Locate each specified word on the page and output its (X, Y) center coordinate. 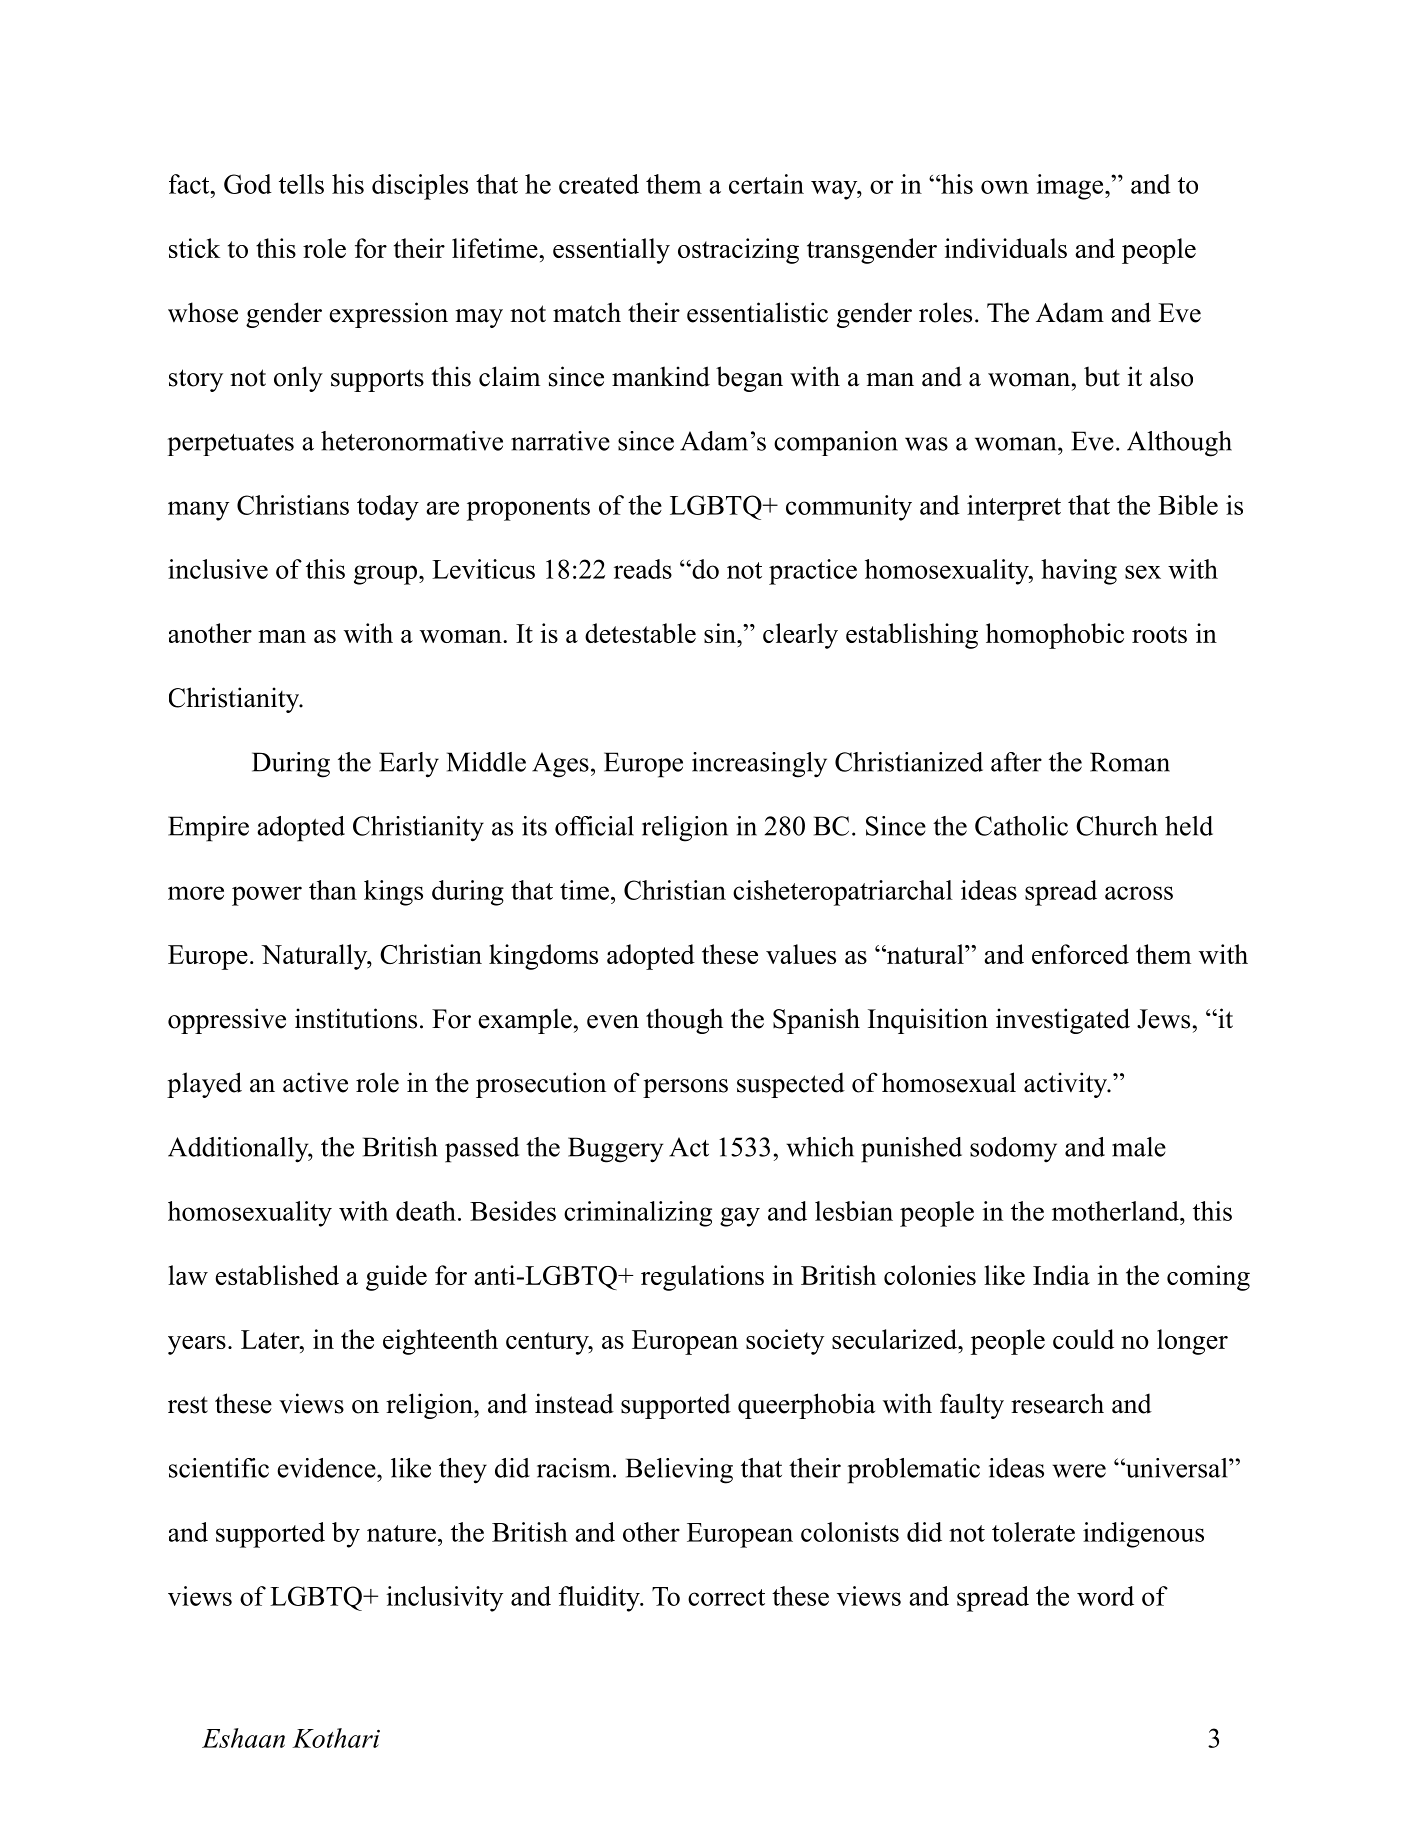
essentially (611, 251)
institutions (356, 1018)
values (801, 954)
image (1069, 187)
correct (726, 1597)
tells (301, 184)
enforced (1080, 954)
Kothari (336, 1738)
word (1105, 1596)
